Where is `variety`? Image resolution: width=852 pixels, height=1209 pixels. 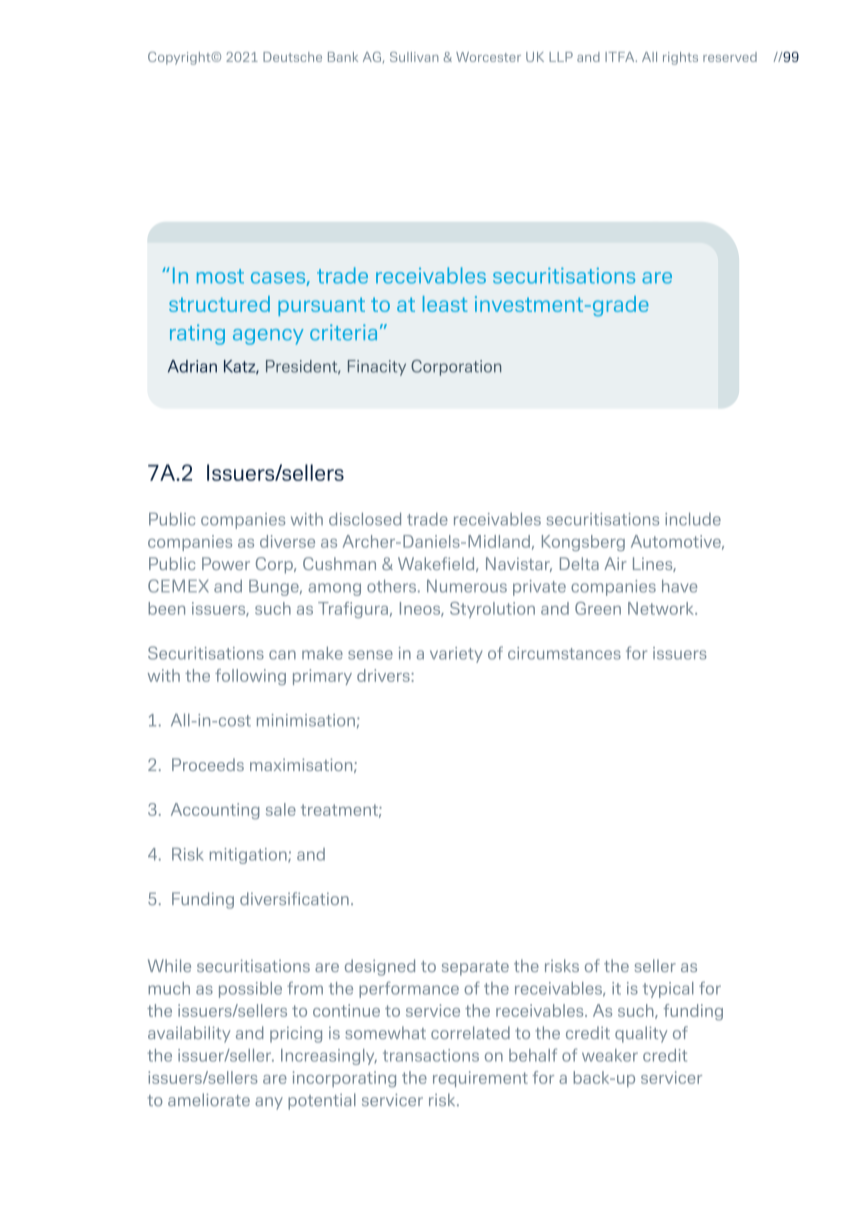
variety is located at coordinates (456, 655).
